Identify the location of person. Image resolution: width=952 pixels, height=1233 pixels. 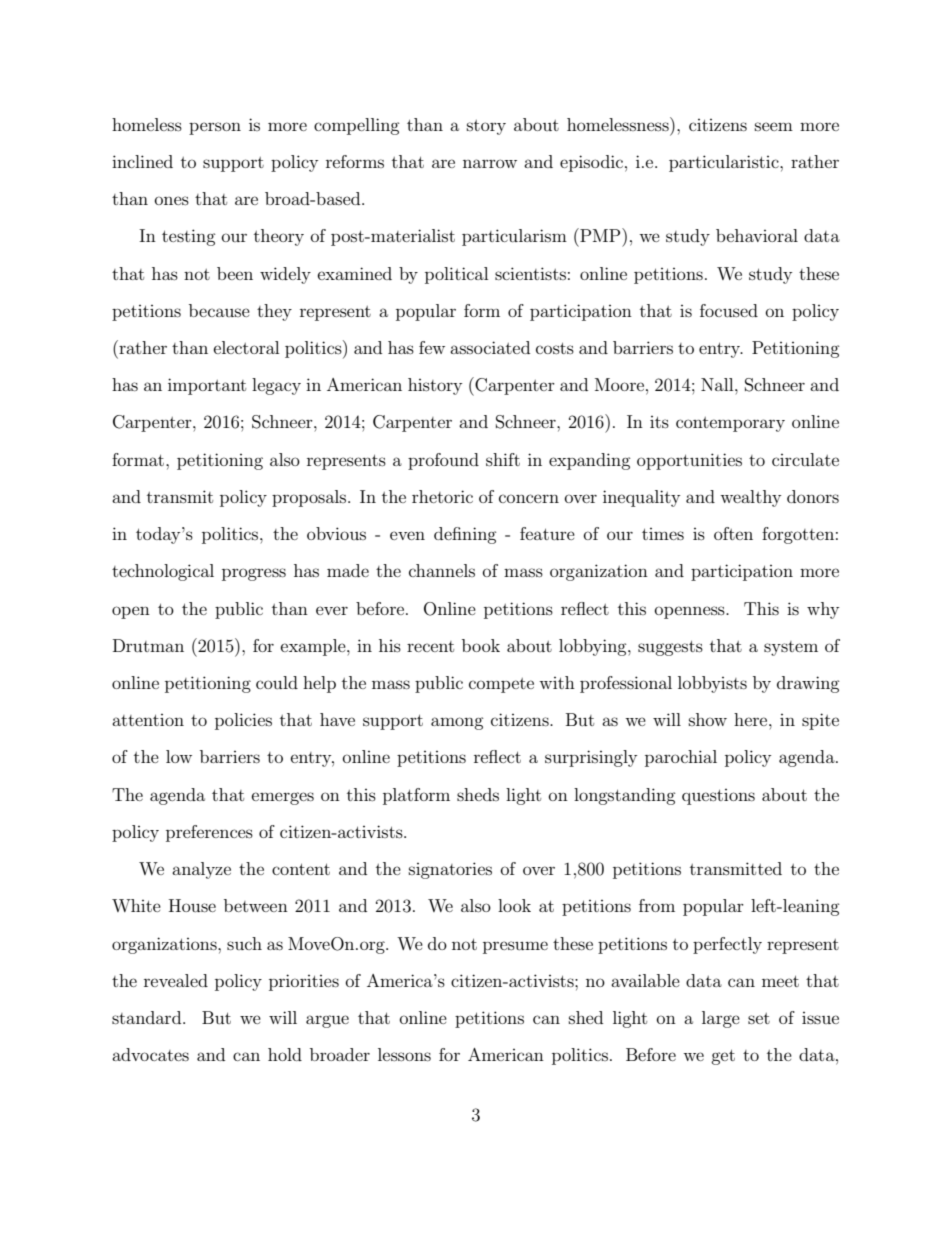
(215, 128).
